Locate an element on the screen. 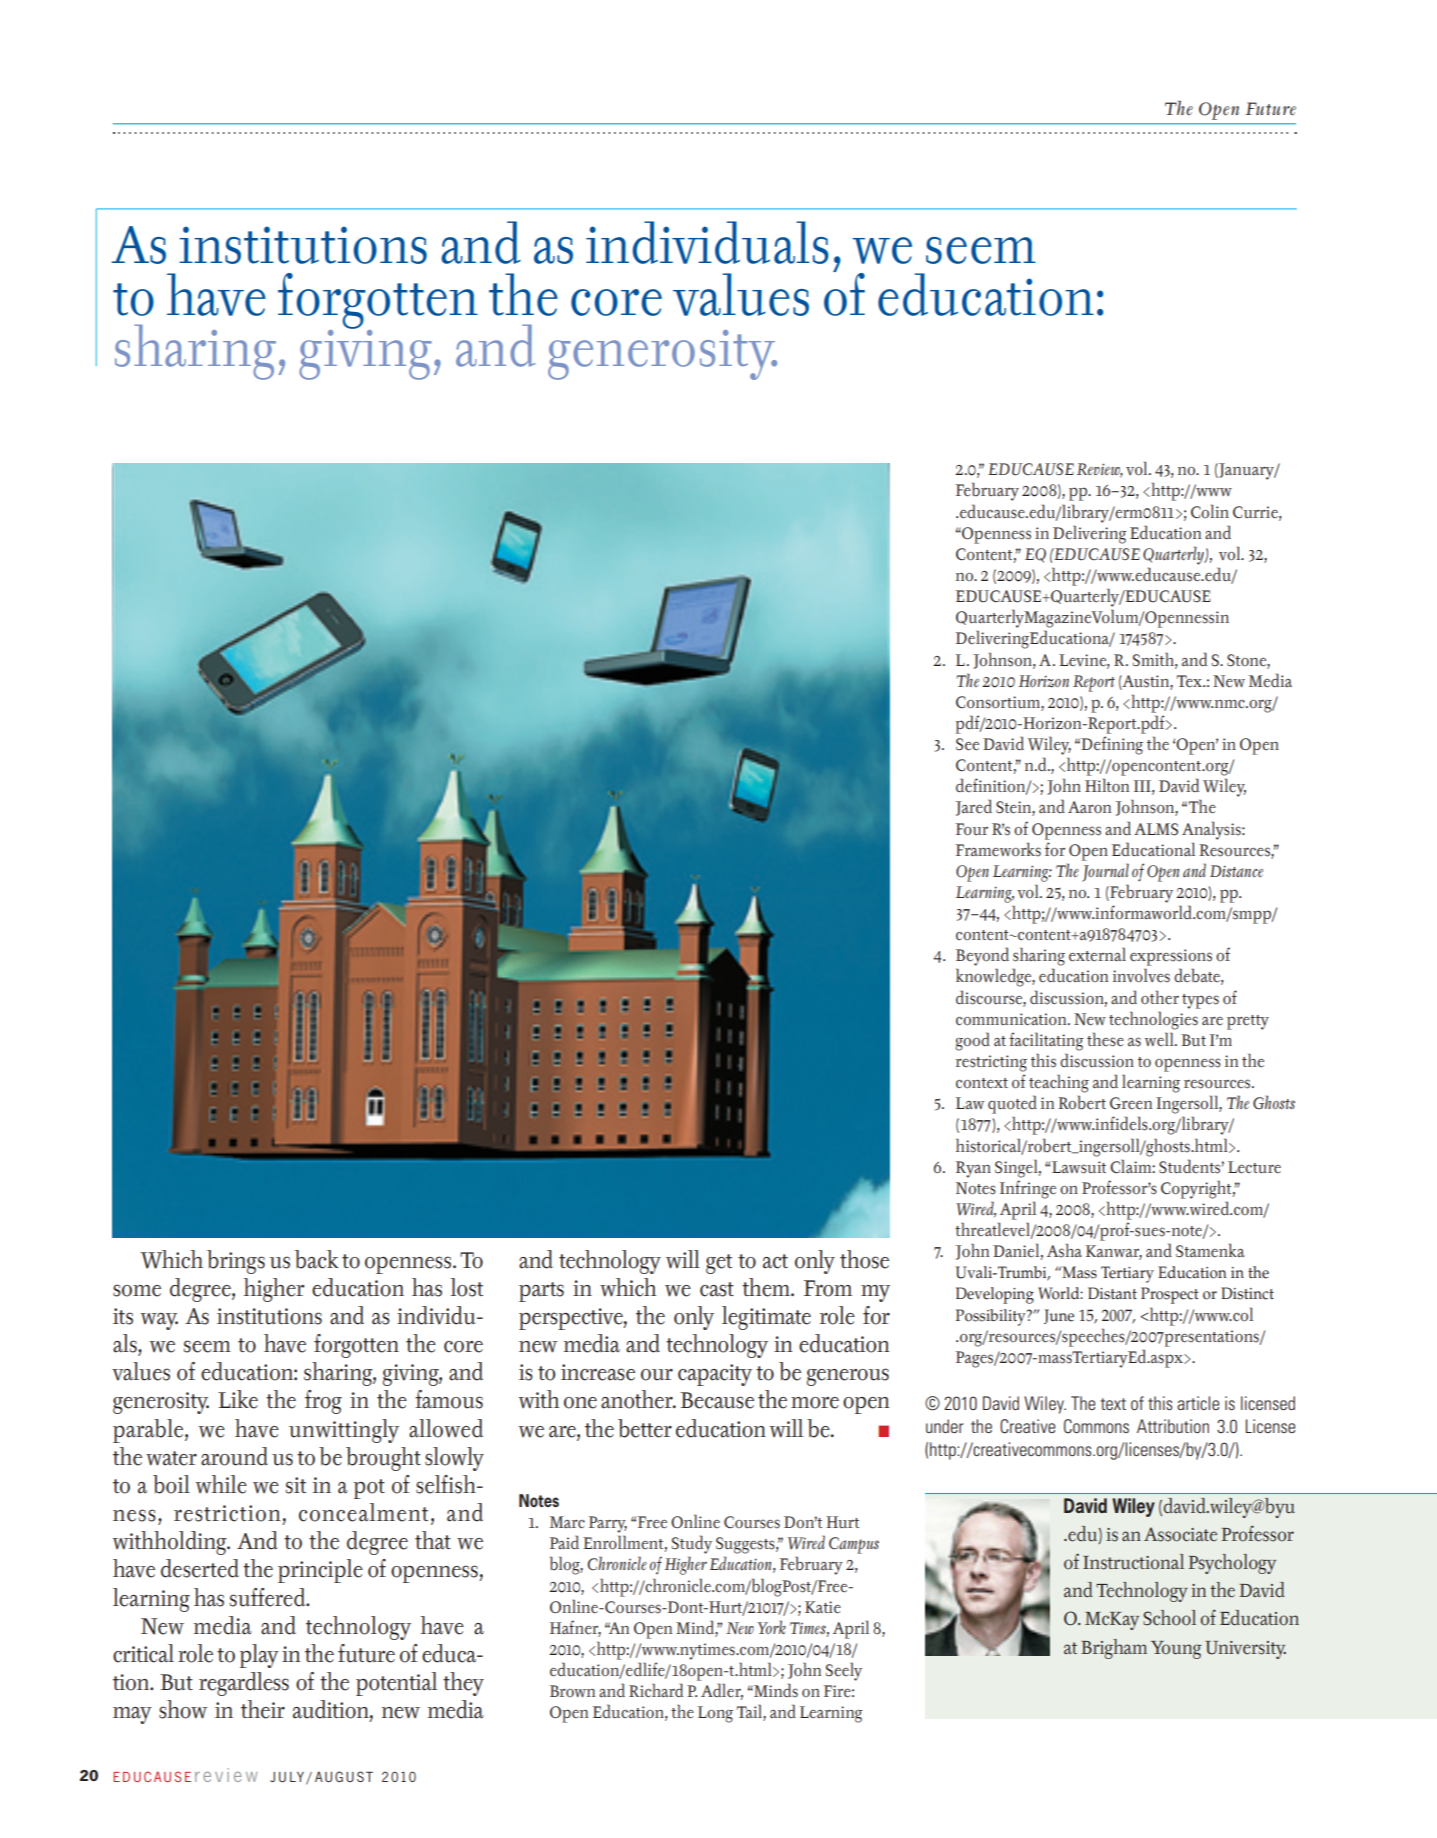 The image size is (1437, 1838). back is located at coordinates (317, 1259).
